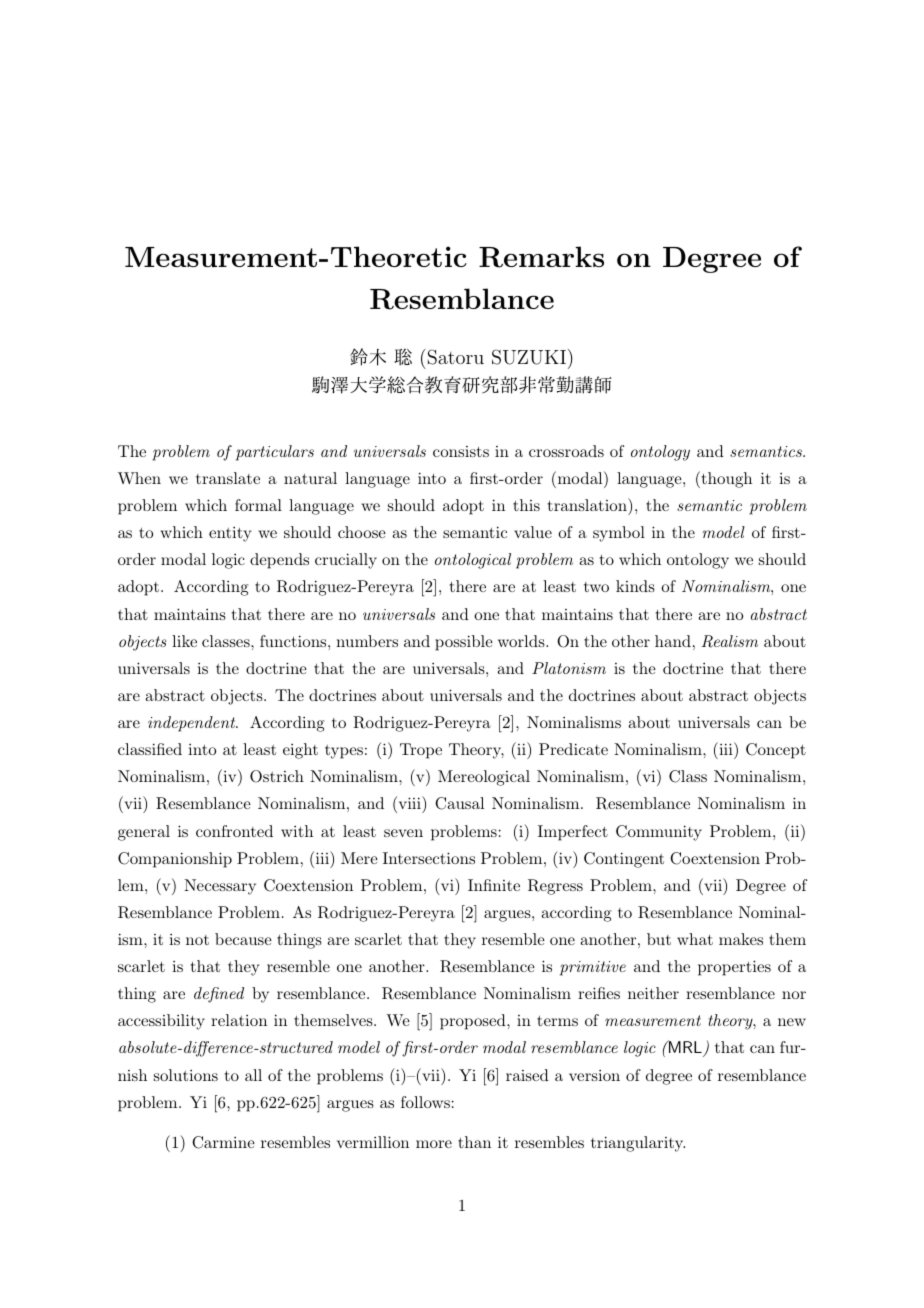  Describe the element at coordinates (275, 453) in the image. I see `particulars` at that location.
